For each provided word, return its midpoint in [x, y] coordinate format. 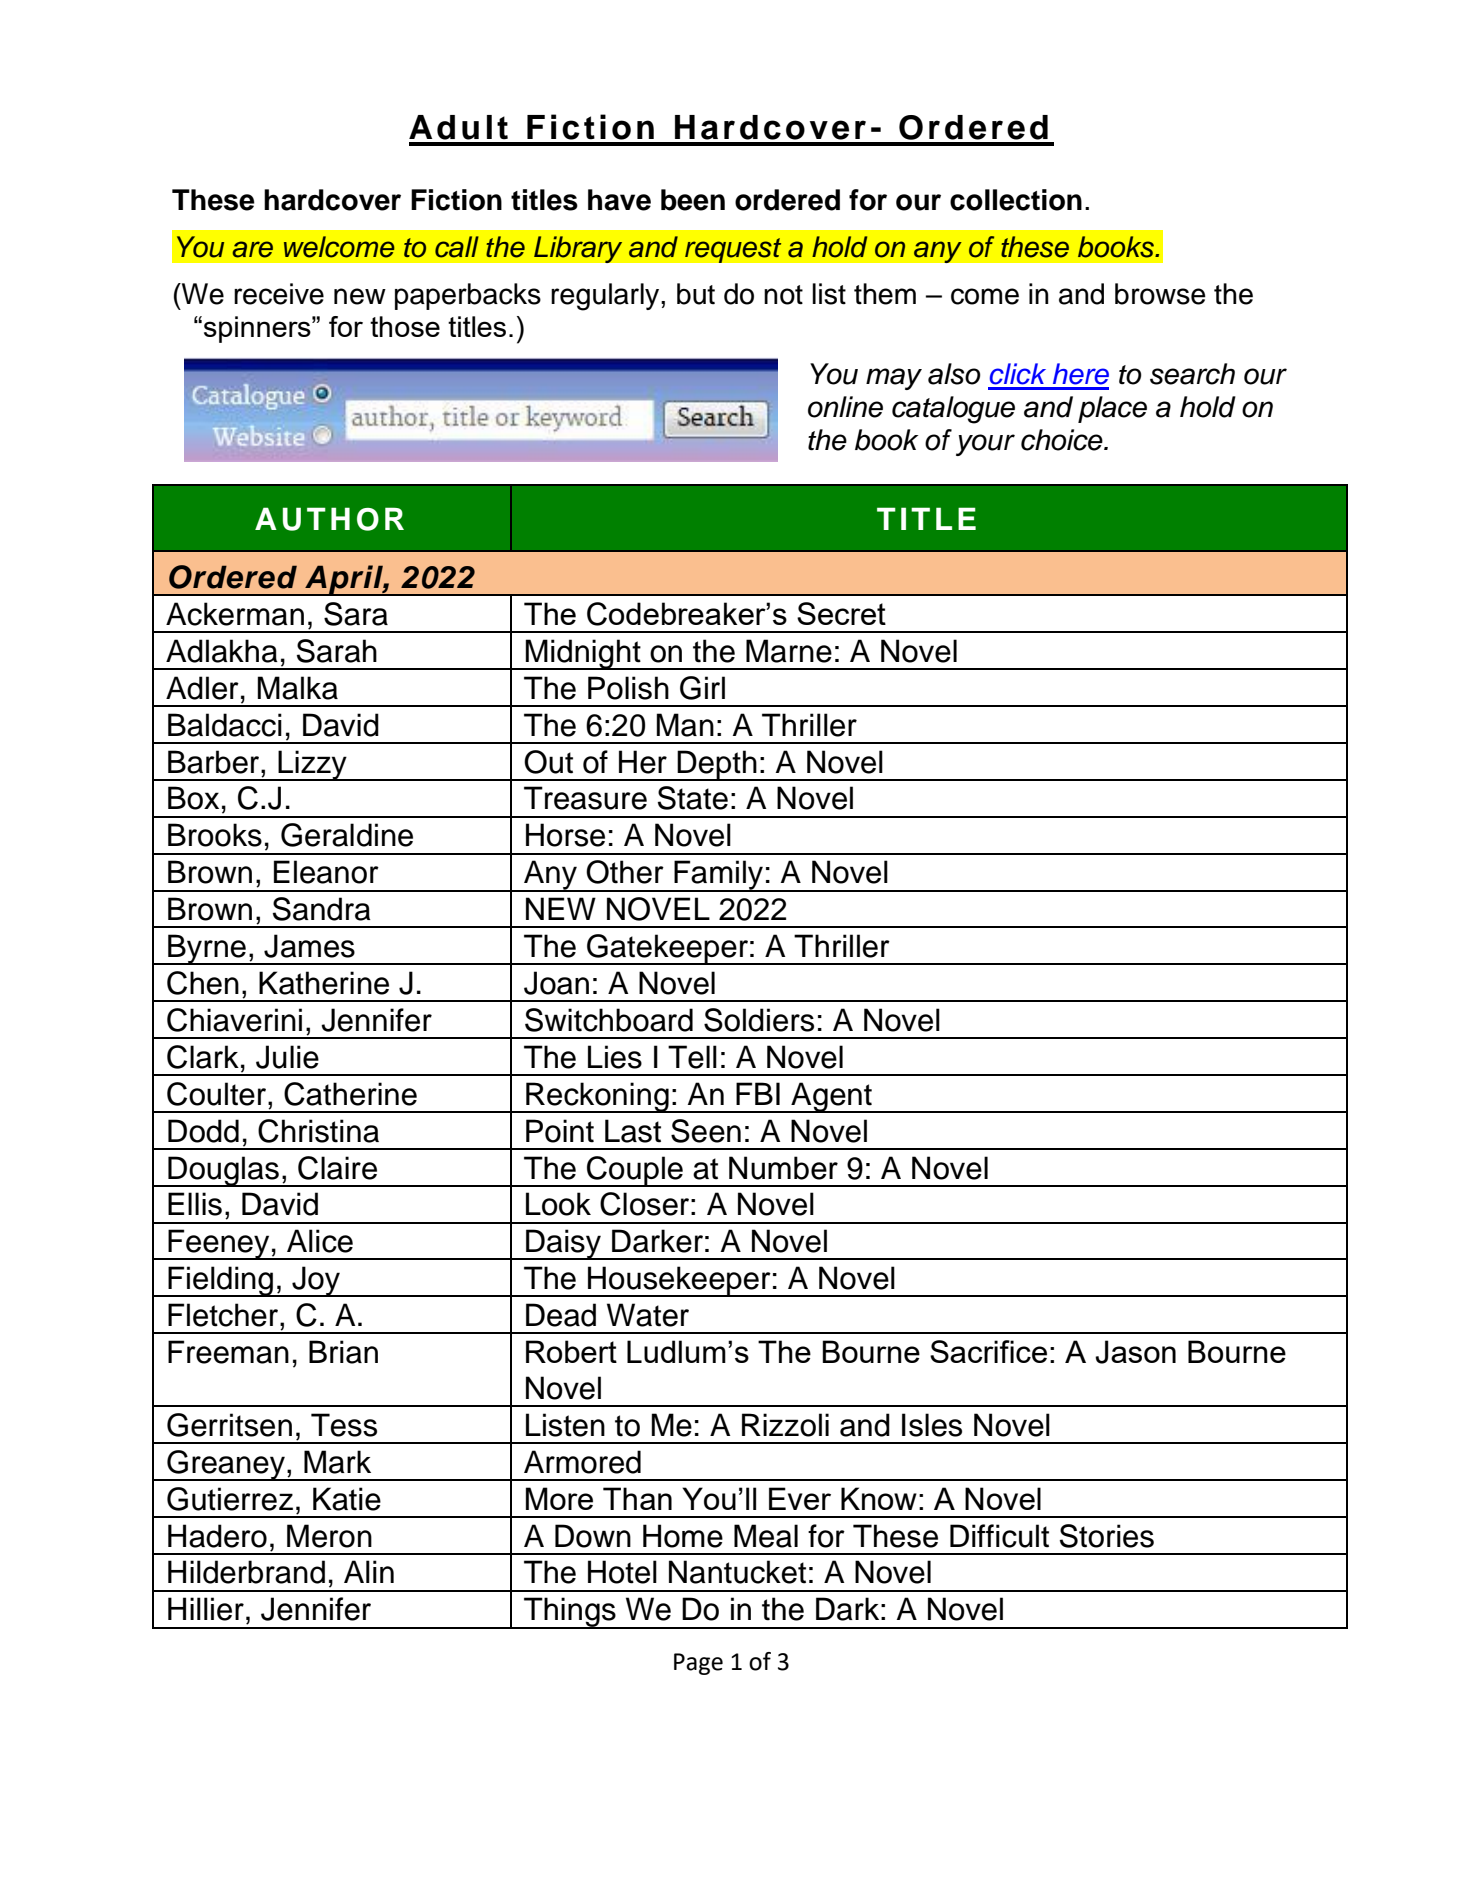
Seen [706, 1131]
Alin [369, 1571]
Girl [702, 688]
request [733, 250]
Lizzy [313, 765]
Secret [841, 613]
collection [1016, 200]
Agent [831, 1097]
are [252, 249]
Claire [337, 1168]
